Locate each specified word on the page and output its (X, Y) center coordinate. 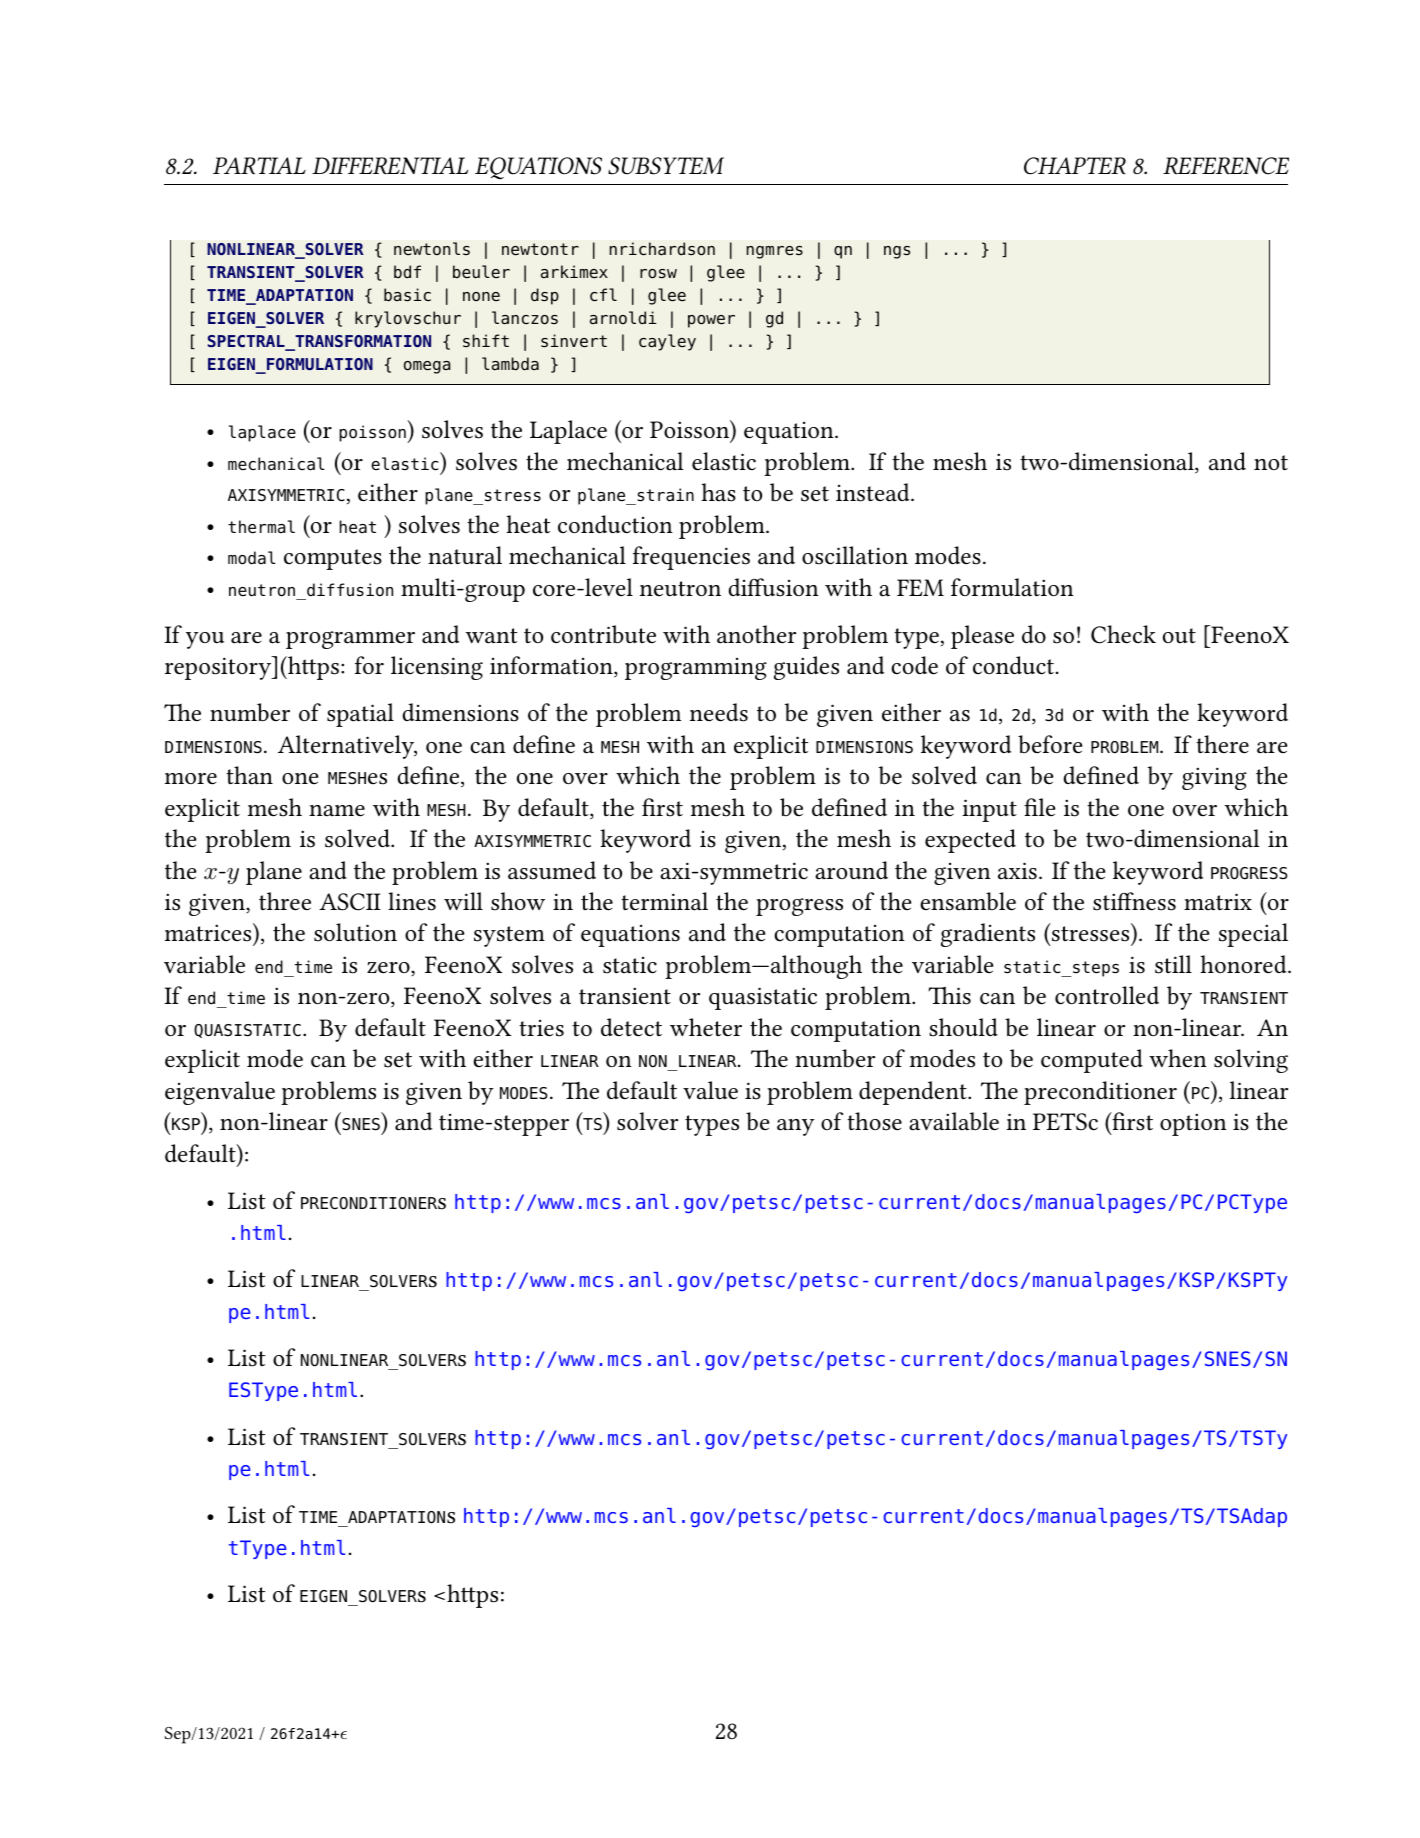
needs (719, 712)
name (337, 811)
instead (874, 492)
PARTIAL (259, 165)
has (718, 492)
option (1193, 1124)
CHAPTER (1075, 166)
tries (541, 1028)
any (796, 1127)
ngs (897, 252)
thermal (261, 527)
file (1039, 807)
